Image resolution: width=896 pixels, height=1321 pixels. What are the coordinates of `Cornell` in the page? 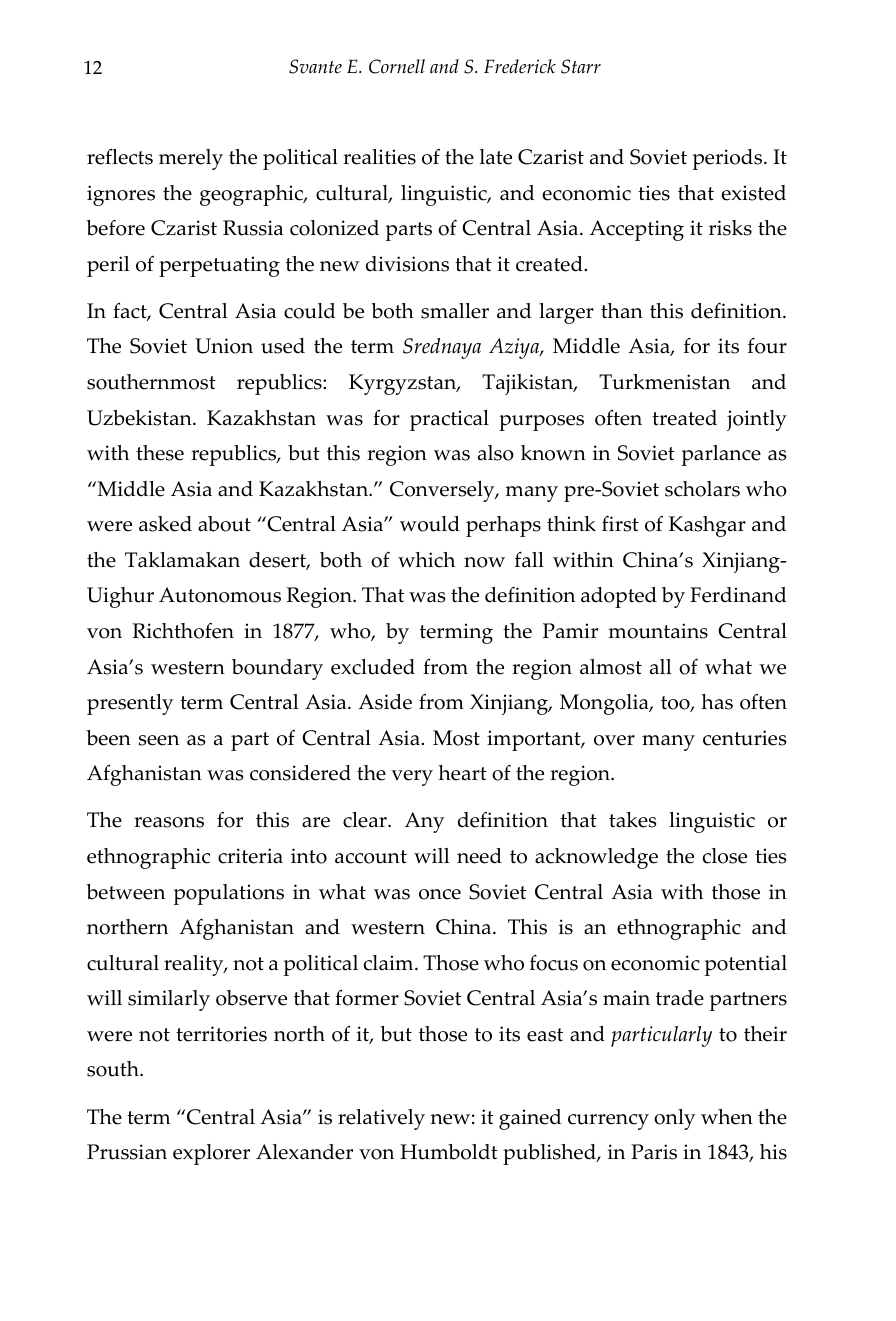 It's located at (397, 66).
